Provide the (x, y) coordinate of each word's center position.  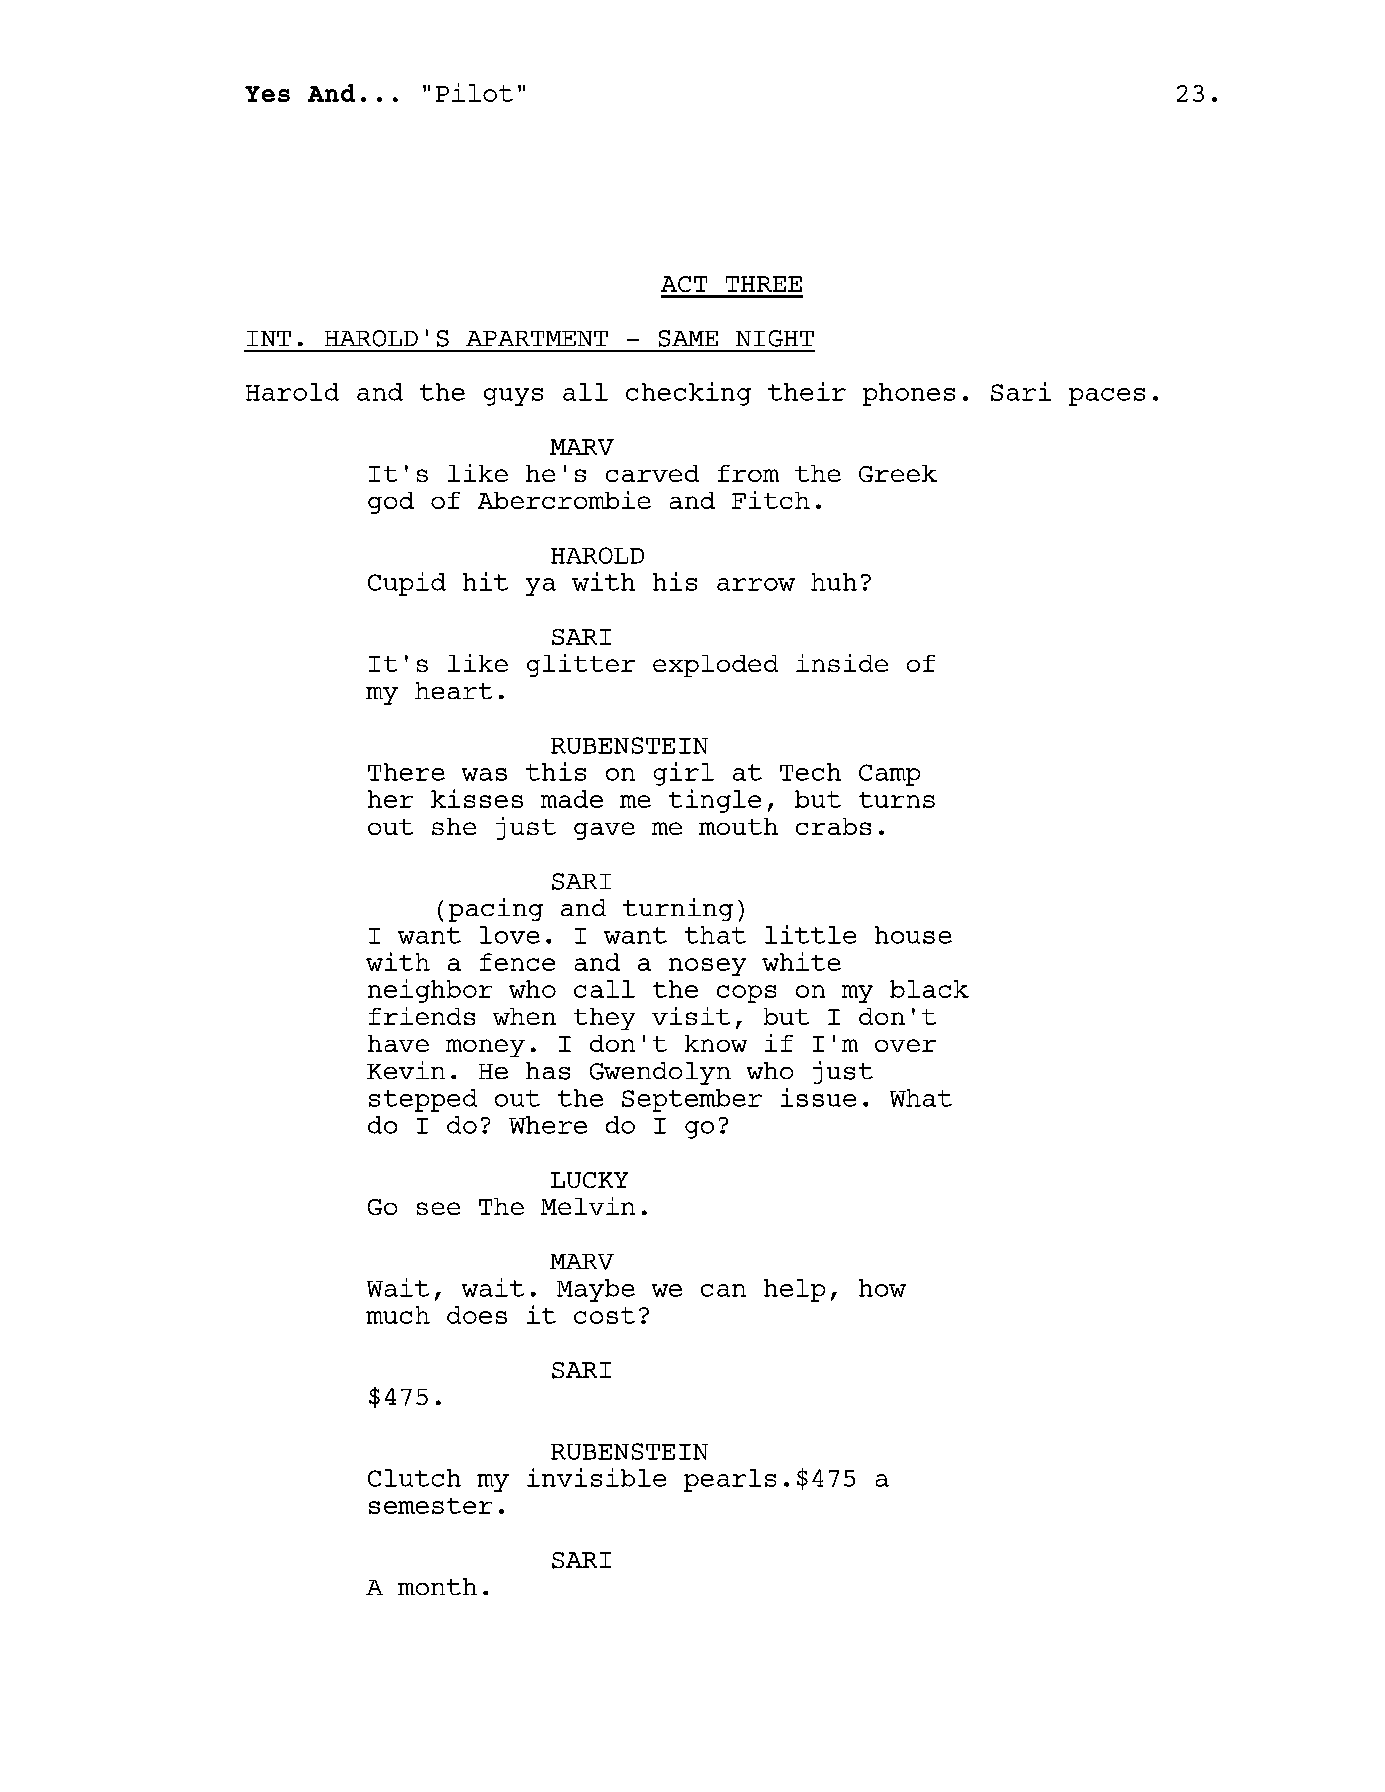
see (438, 1208)
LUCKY (589, 1180)
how (882, 1288)
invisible (596, 1477)
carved (652, 473)
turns (897, 800)
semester (430, 1506)
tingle (715, 801)
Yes (267, 94)
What (921, 1098)
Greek (898, 473)
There (406, 772)
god (391, 503)
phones (909, 394)
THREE (764, 284)
